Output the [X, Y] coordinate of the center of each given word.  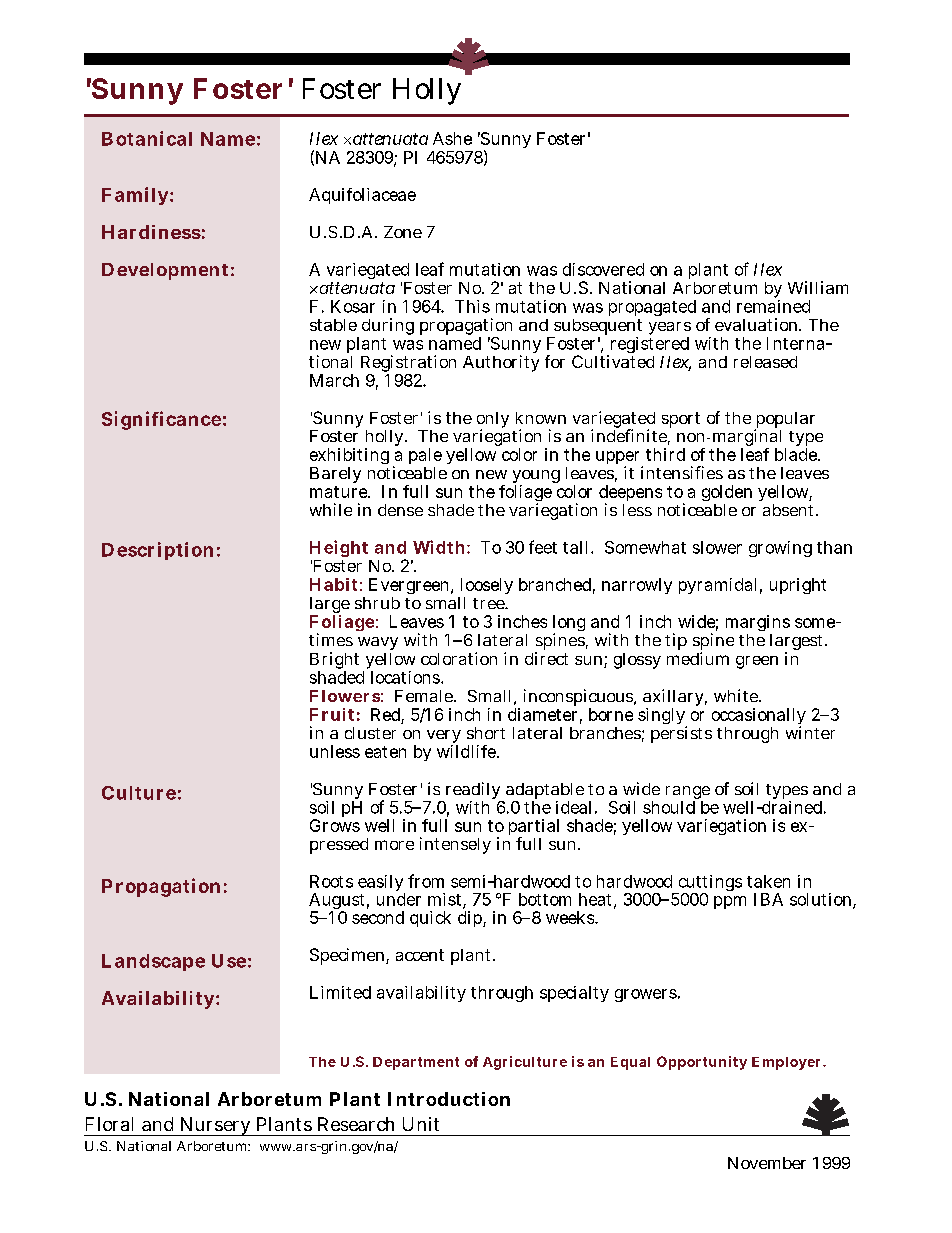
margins [758, 625]
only [493, 421]
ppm [730, 902]
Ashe [452, 138]
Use [229, 961]
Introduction [449, 1099]
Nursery [215, 1126]
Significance [161, 420]
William [818, 287]
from [426, 881]
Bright [334, 662]
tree [490, 603]
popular [784, 421]
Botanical [147, 138]
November [767, 1163]
